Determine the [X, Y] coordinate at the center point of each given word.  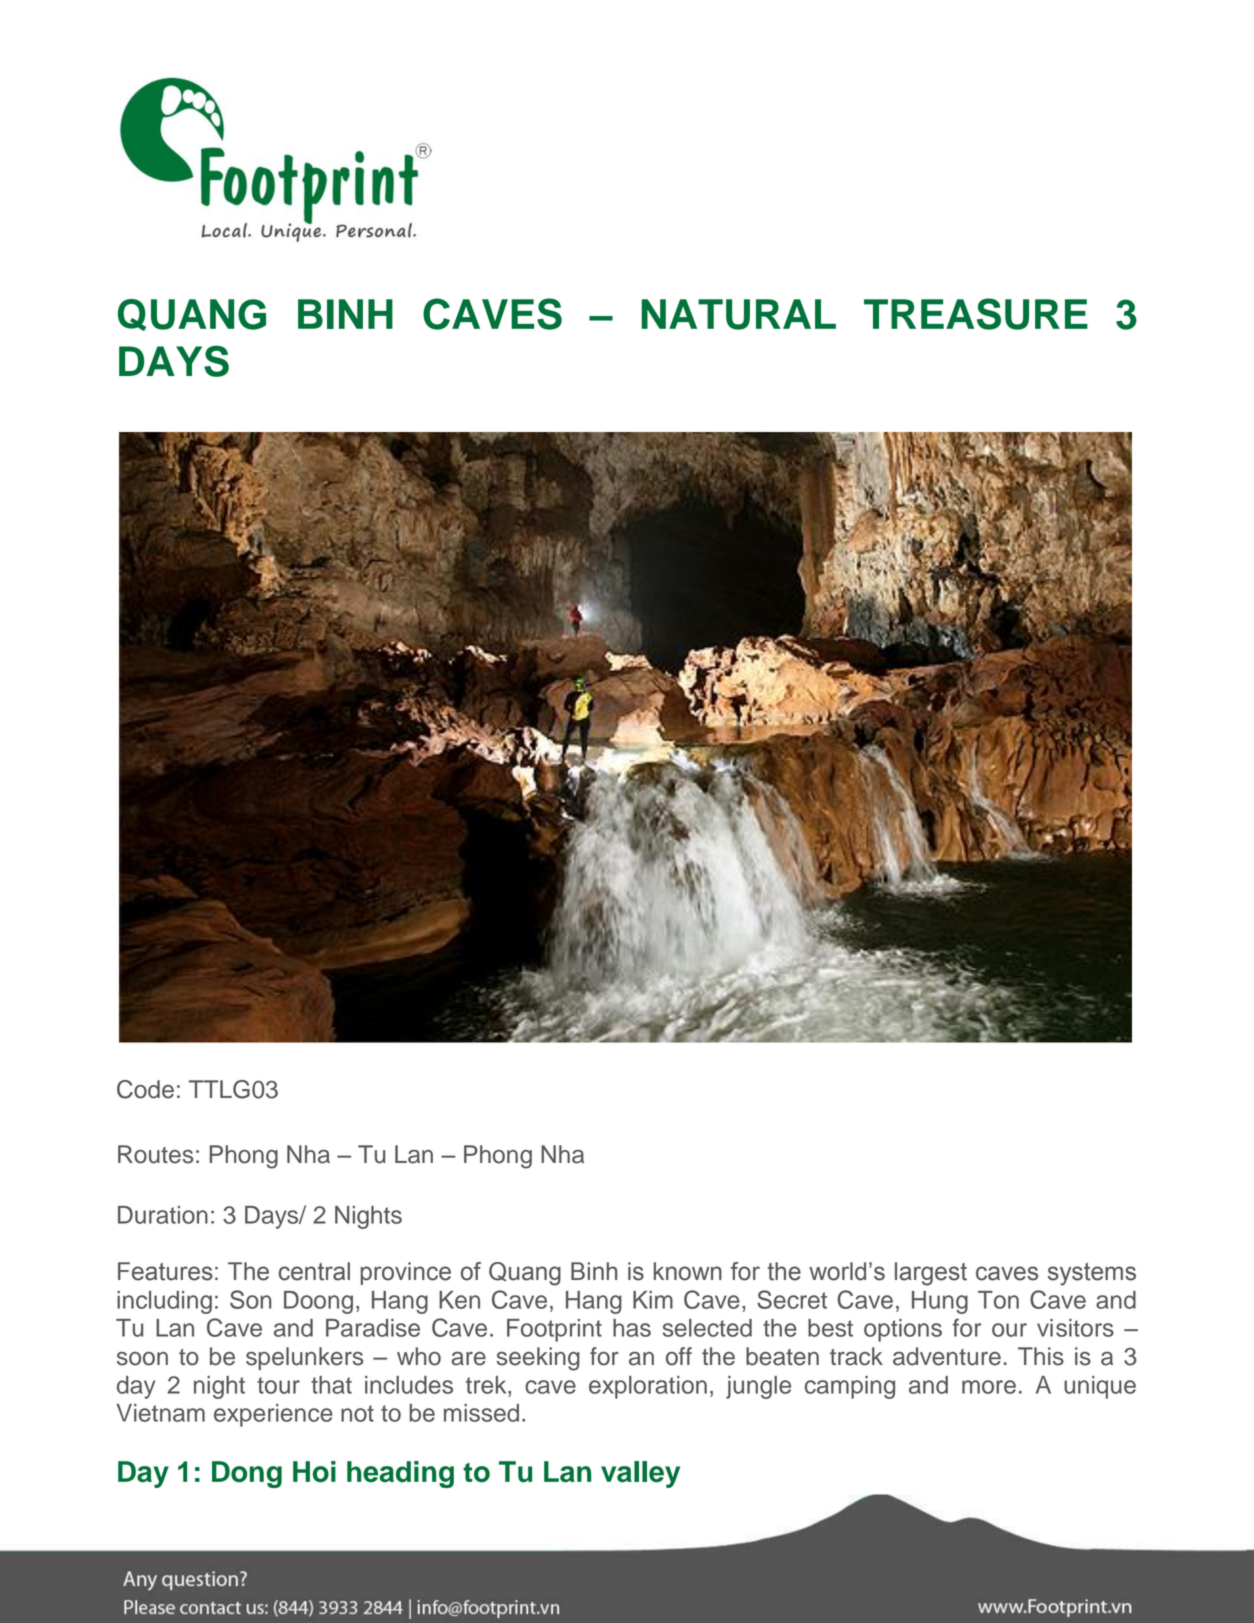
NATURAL [738, 314]
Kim [653, 1300]
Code [145, 1089]
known [688, 1271]
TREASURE [976, 314]
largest [931, 1274]
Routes [155, 1154]
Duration [163, 1215]
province [406, 1273]
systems [1092, 1274]
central [314, 1271]
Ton [998, 1300]
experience [273, 1415]
